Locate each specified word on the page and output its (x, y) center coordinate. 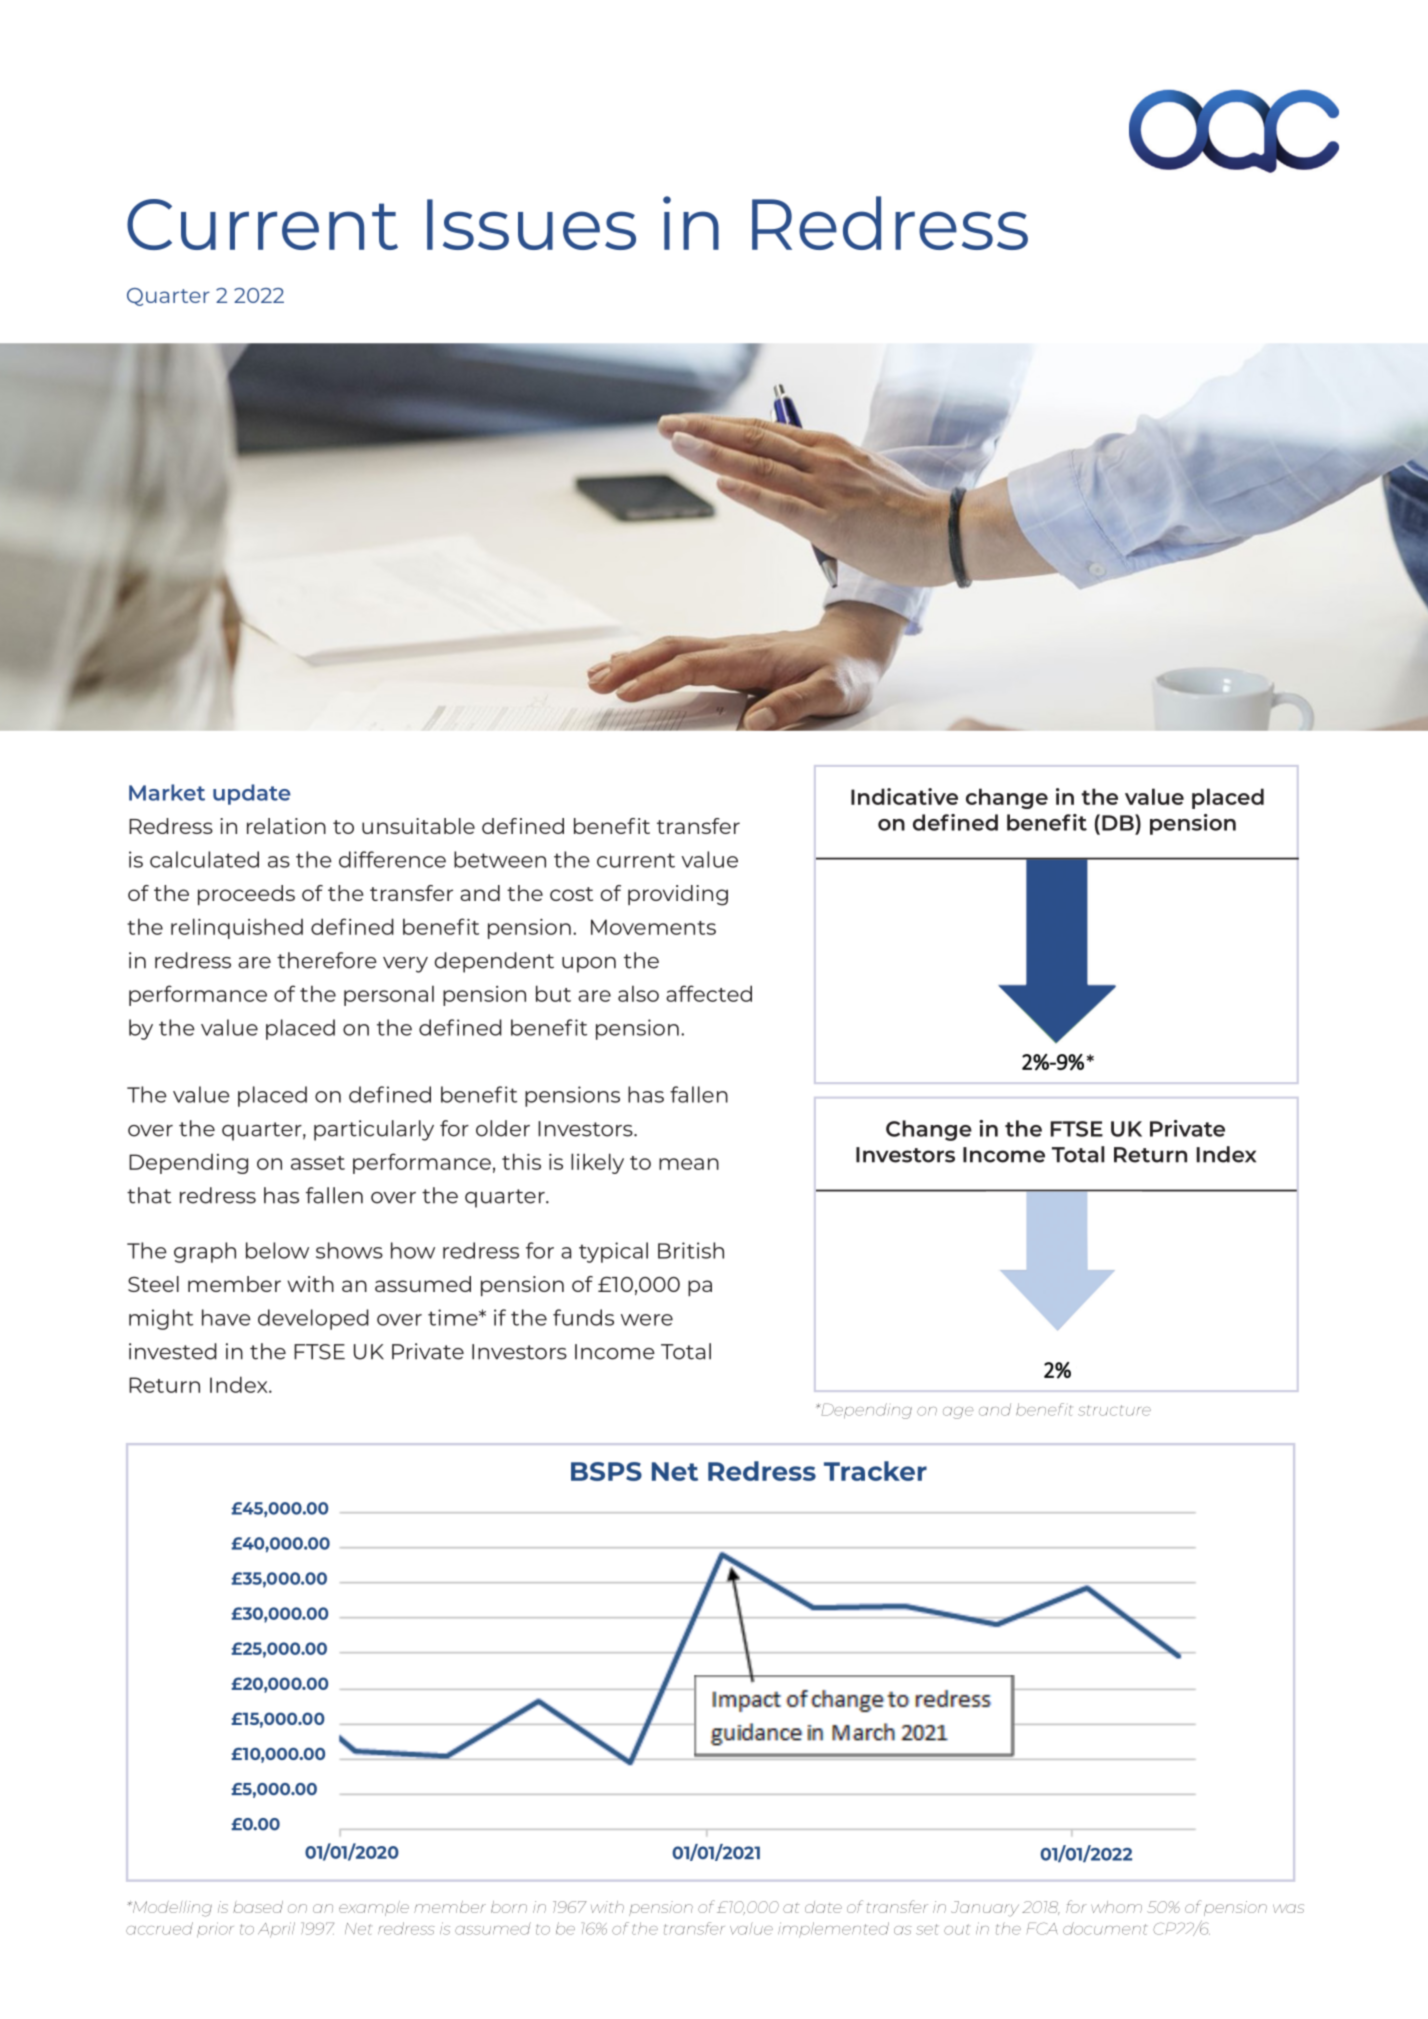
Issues (531, 224)
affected (709, 993)
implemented (833, 1930)
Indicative (904, 796)
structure (1114, 1410)
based (258, 1907)
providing (678, 895)
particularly (374, 1130)
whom (1116, 1907)
